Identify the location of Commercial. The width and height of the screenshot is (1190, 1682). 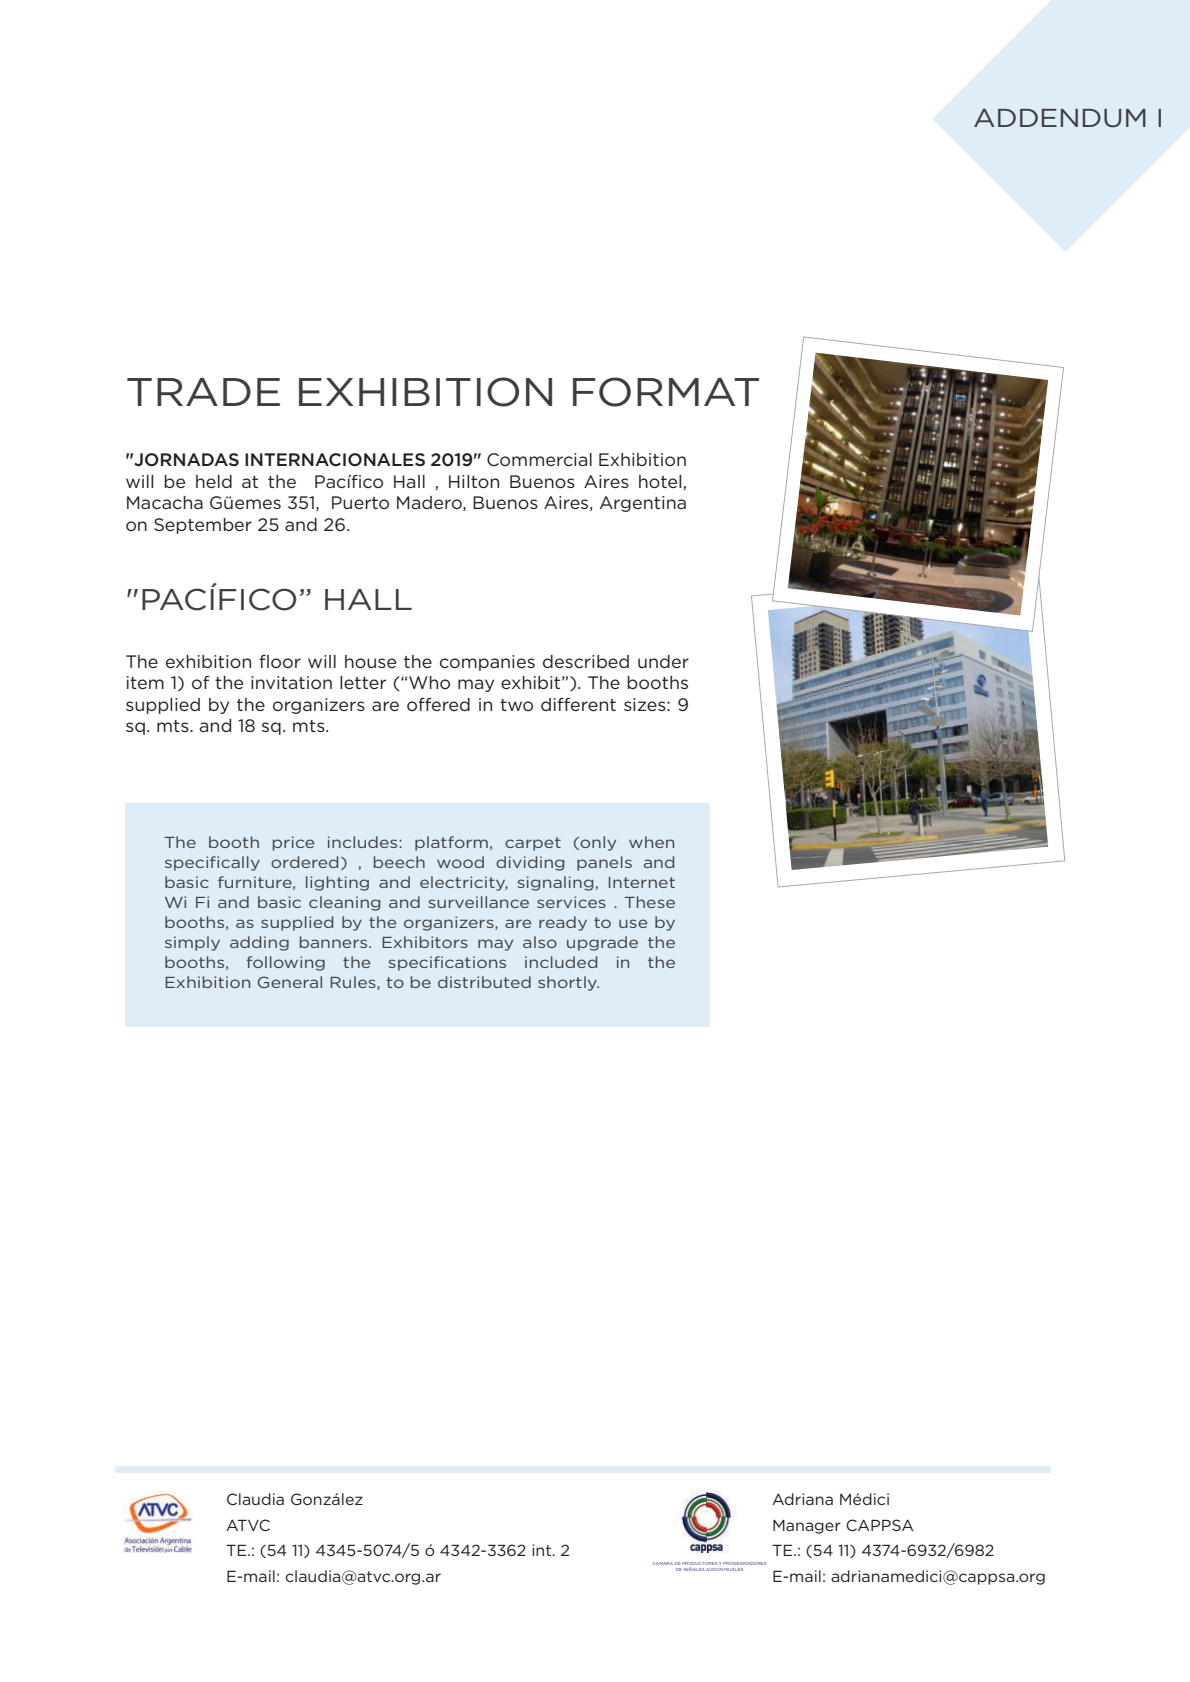
(539, 459).
